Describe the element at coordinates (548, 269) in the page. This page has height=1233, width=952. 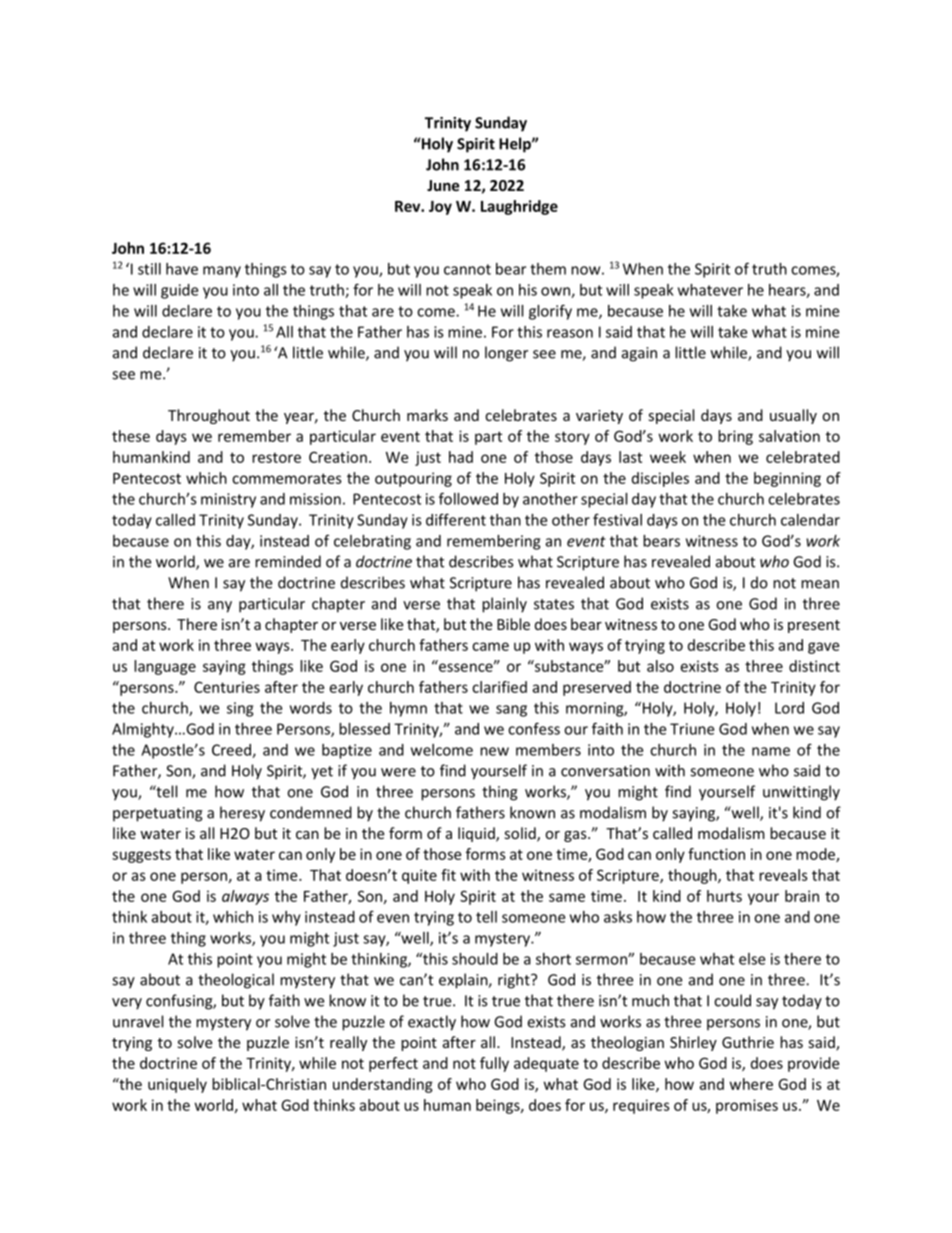
I see `them` at that location.
